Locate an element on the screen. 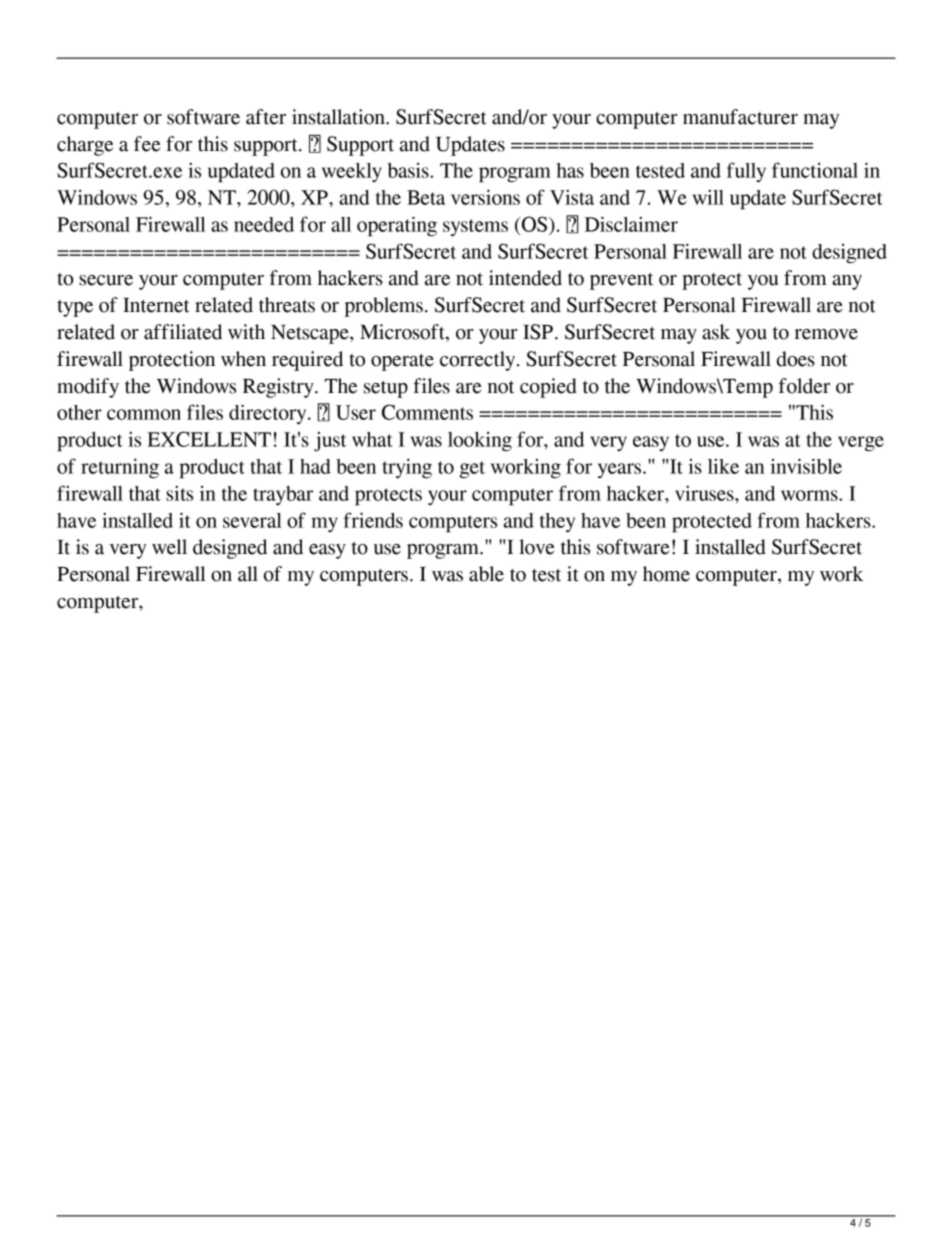 The image size is (952, 1254). fee is located at coordinates (147, 144).
